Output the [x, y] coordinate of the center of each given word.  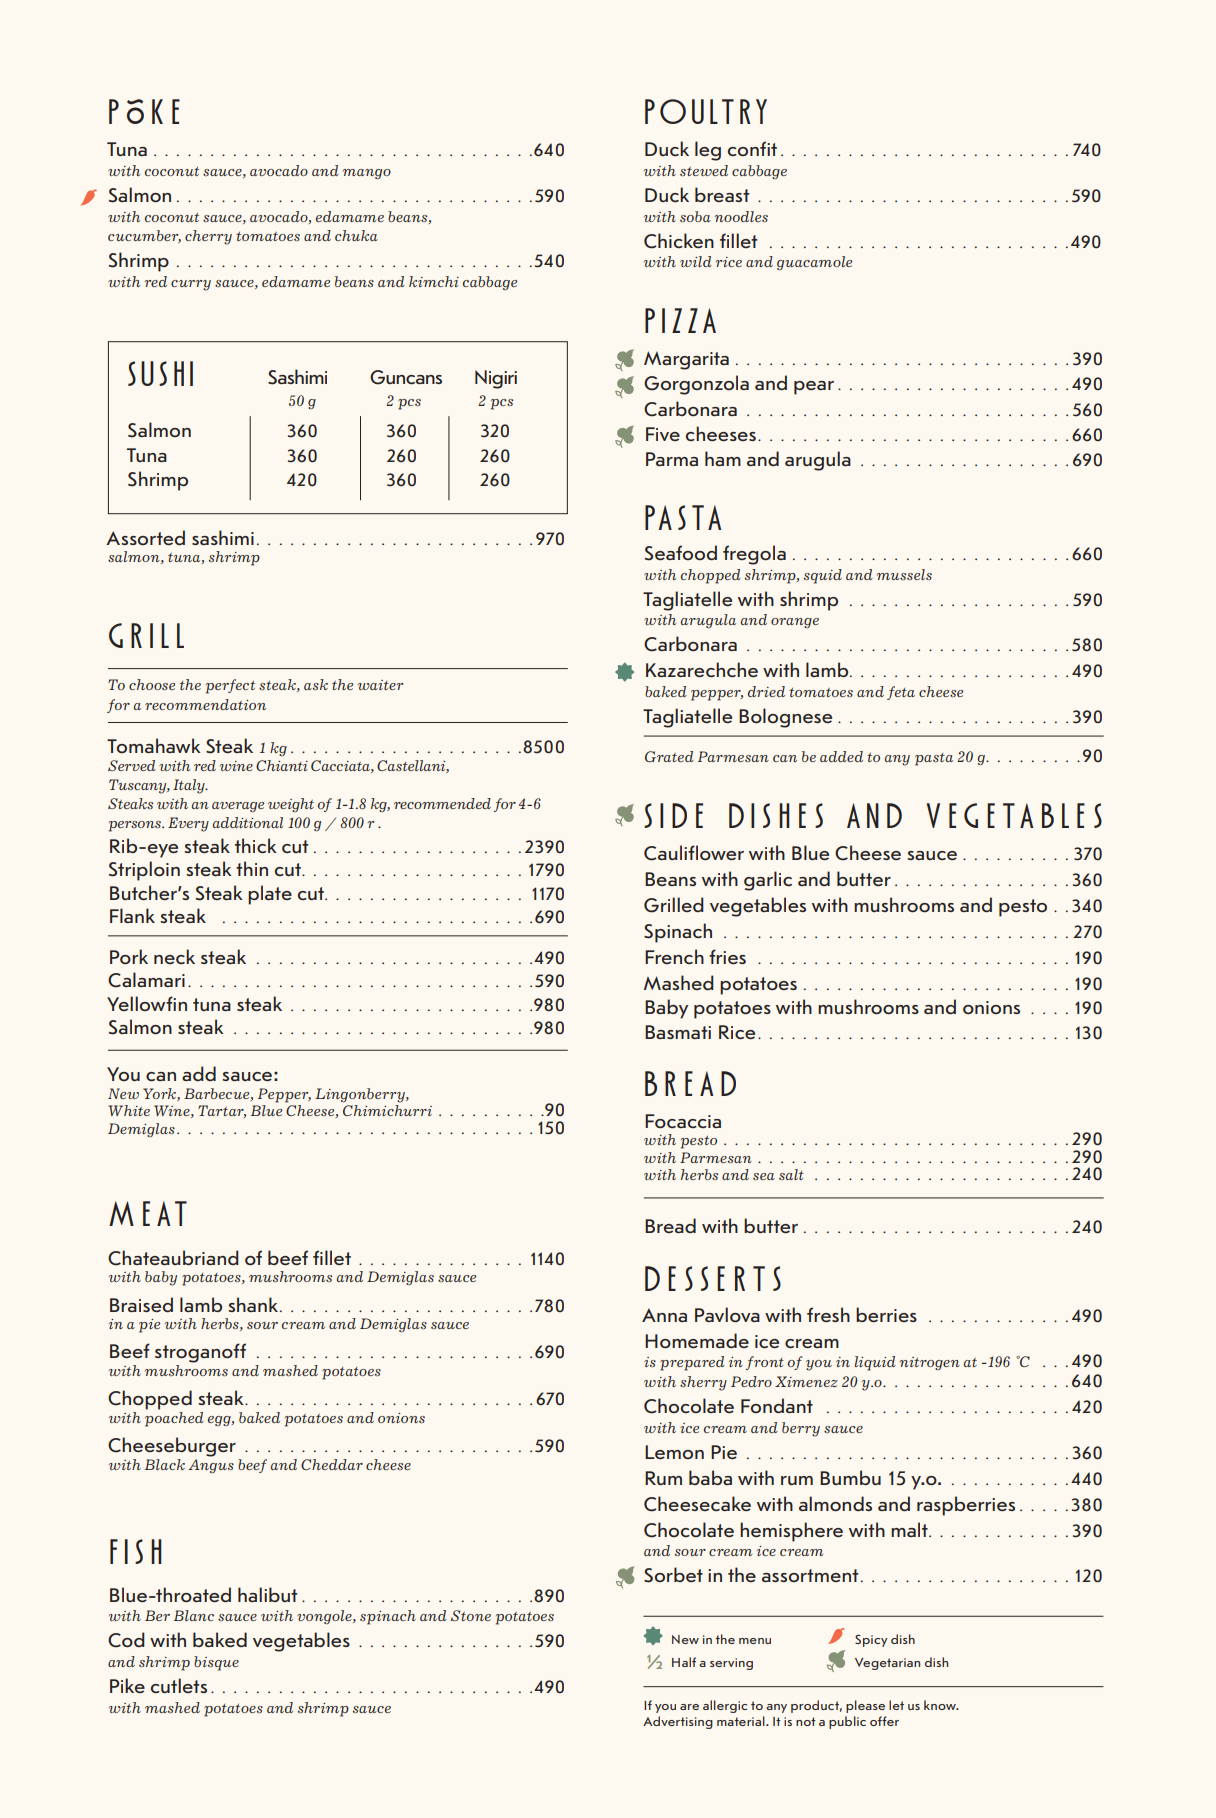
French [674, 956]
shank [254, 1304]
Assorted [145, 537]
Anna [664, 1315]
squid [823, 576]
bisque [216, 1663]
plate [270, 895]
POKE [144, 111]
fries [727, 956]
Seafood [681, 553]
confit [752, 148]
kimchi [434, 281]
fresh [828, 1314]
